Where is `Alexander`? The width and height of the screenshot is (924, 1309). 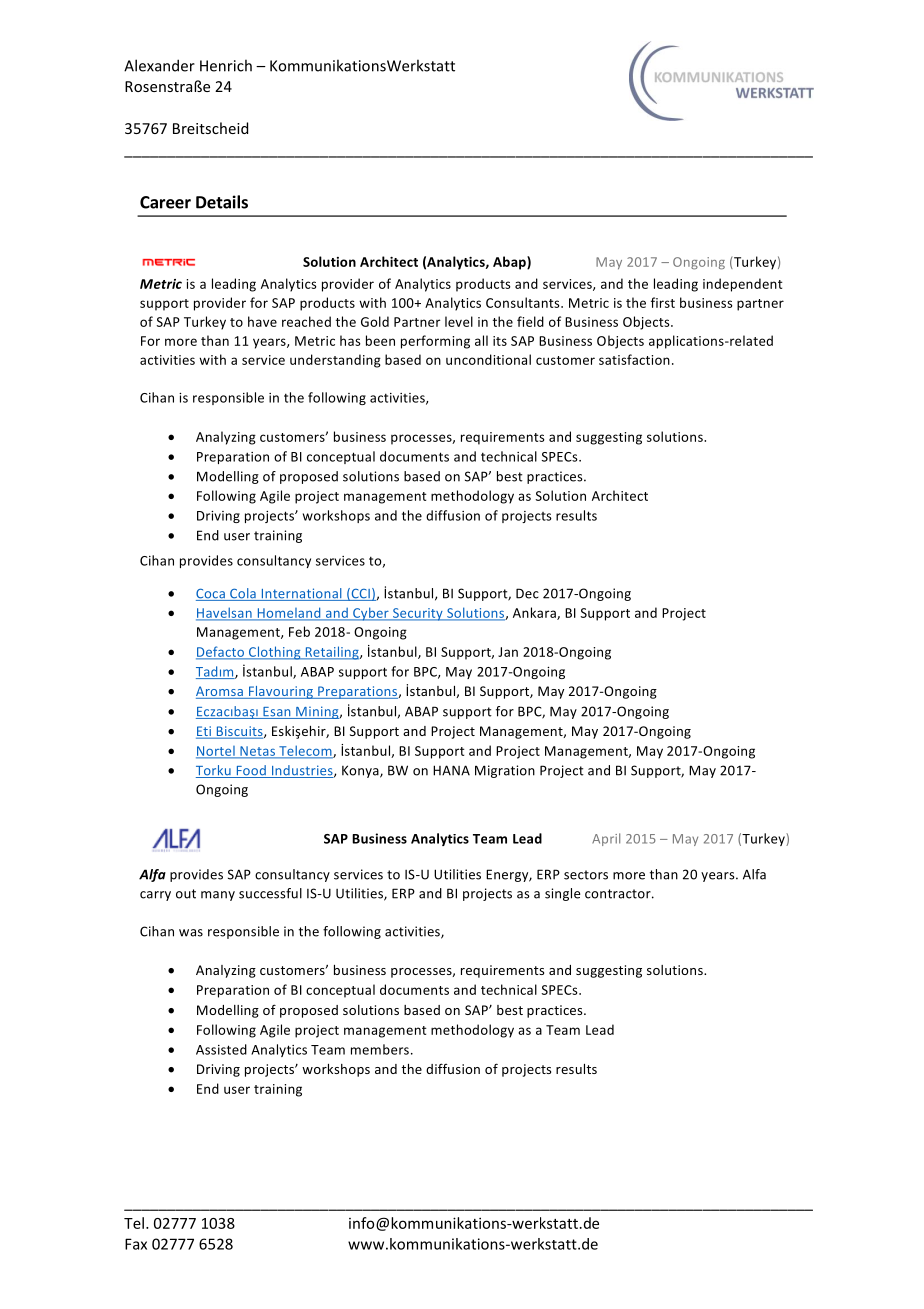 Alexander is located at coordinates (159, 65).
